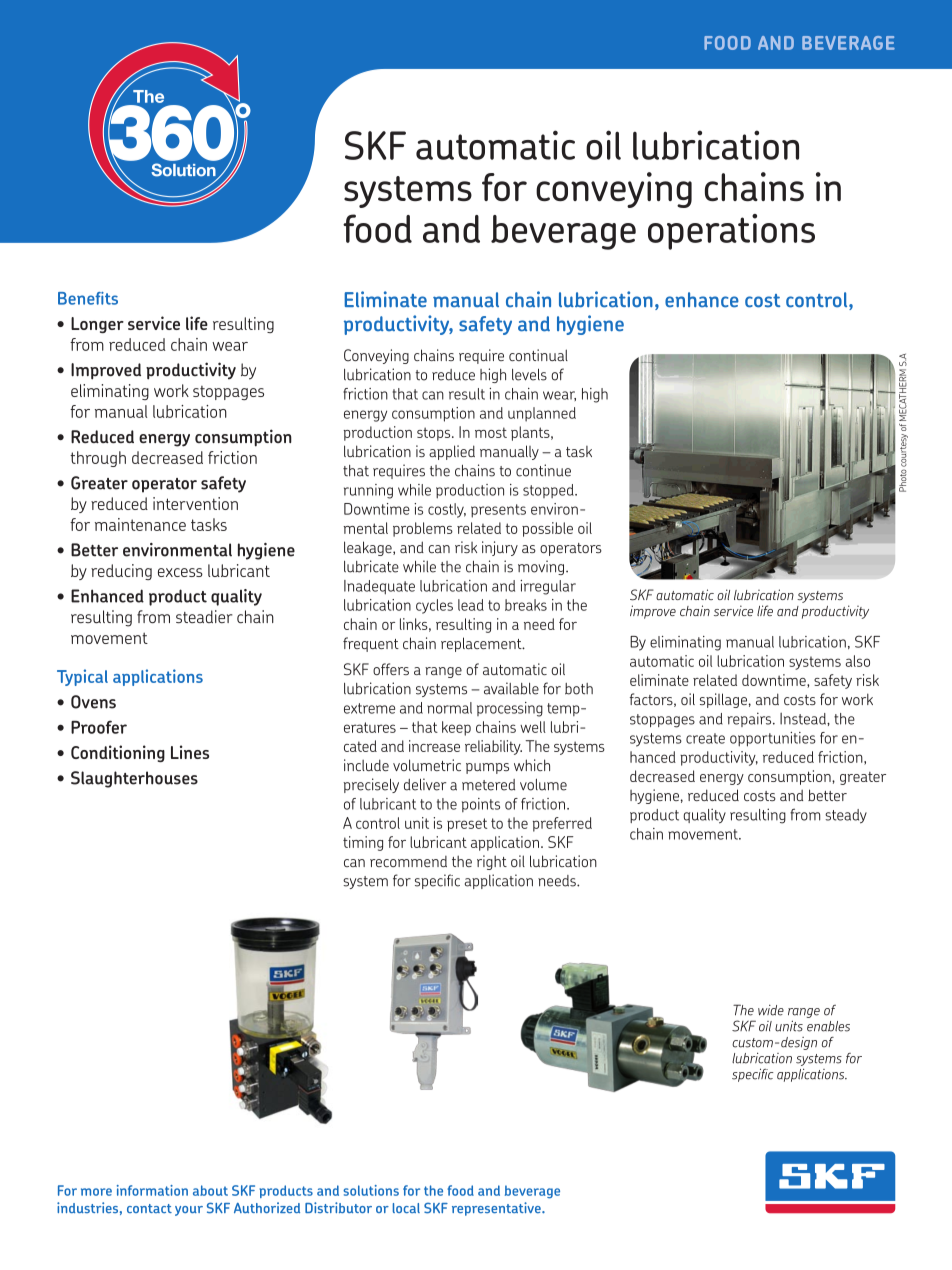 This screenshot has width=952, height=1270. What do you see at coordinates (180, 572) in the screenshot?
I see `excess` at bounding box center [180, 572].
